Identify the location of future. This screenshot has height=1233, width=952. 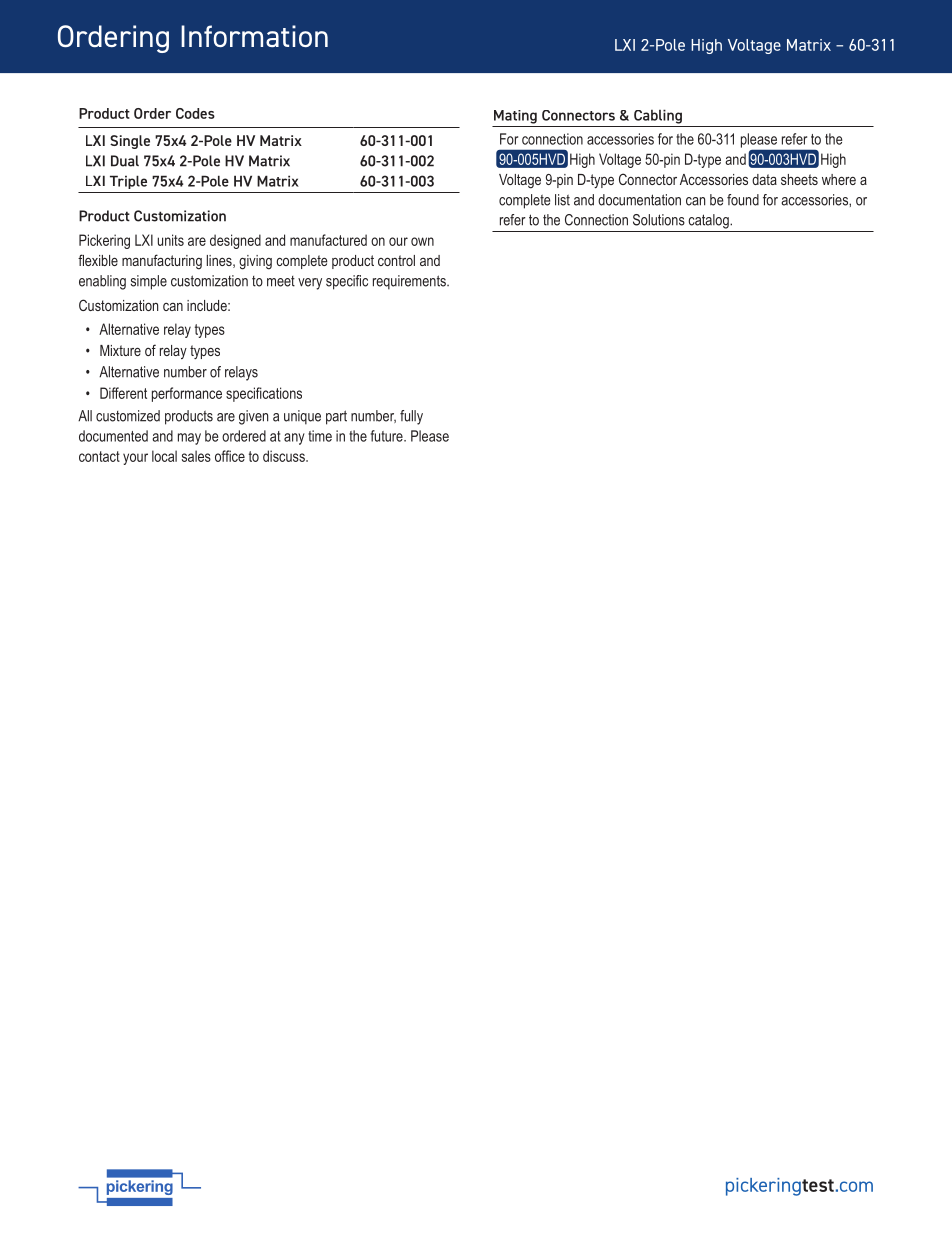
(388, 436).
